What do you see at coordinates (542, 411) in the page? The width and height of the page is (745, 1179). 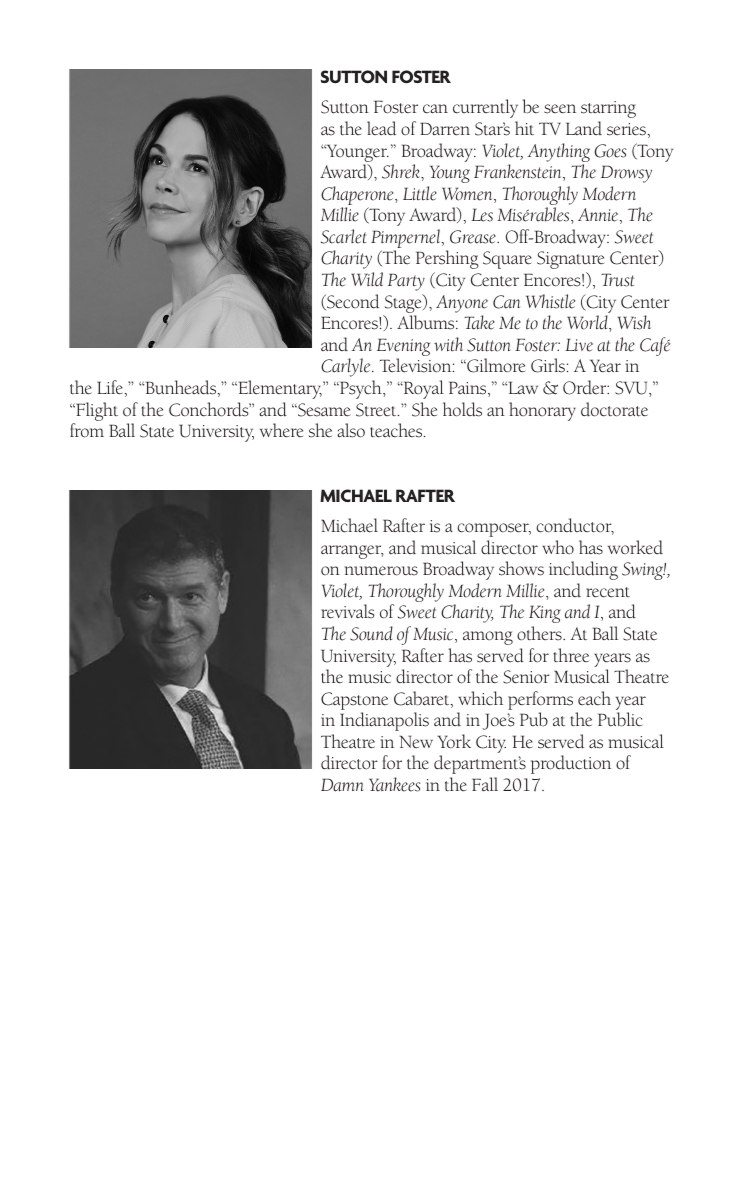 I see `honorary` at bounding box center [542, 411].
